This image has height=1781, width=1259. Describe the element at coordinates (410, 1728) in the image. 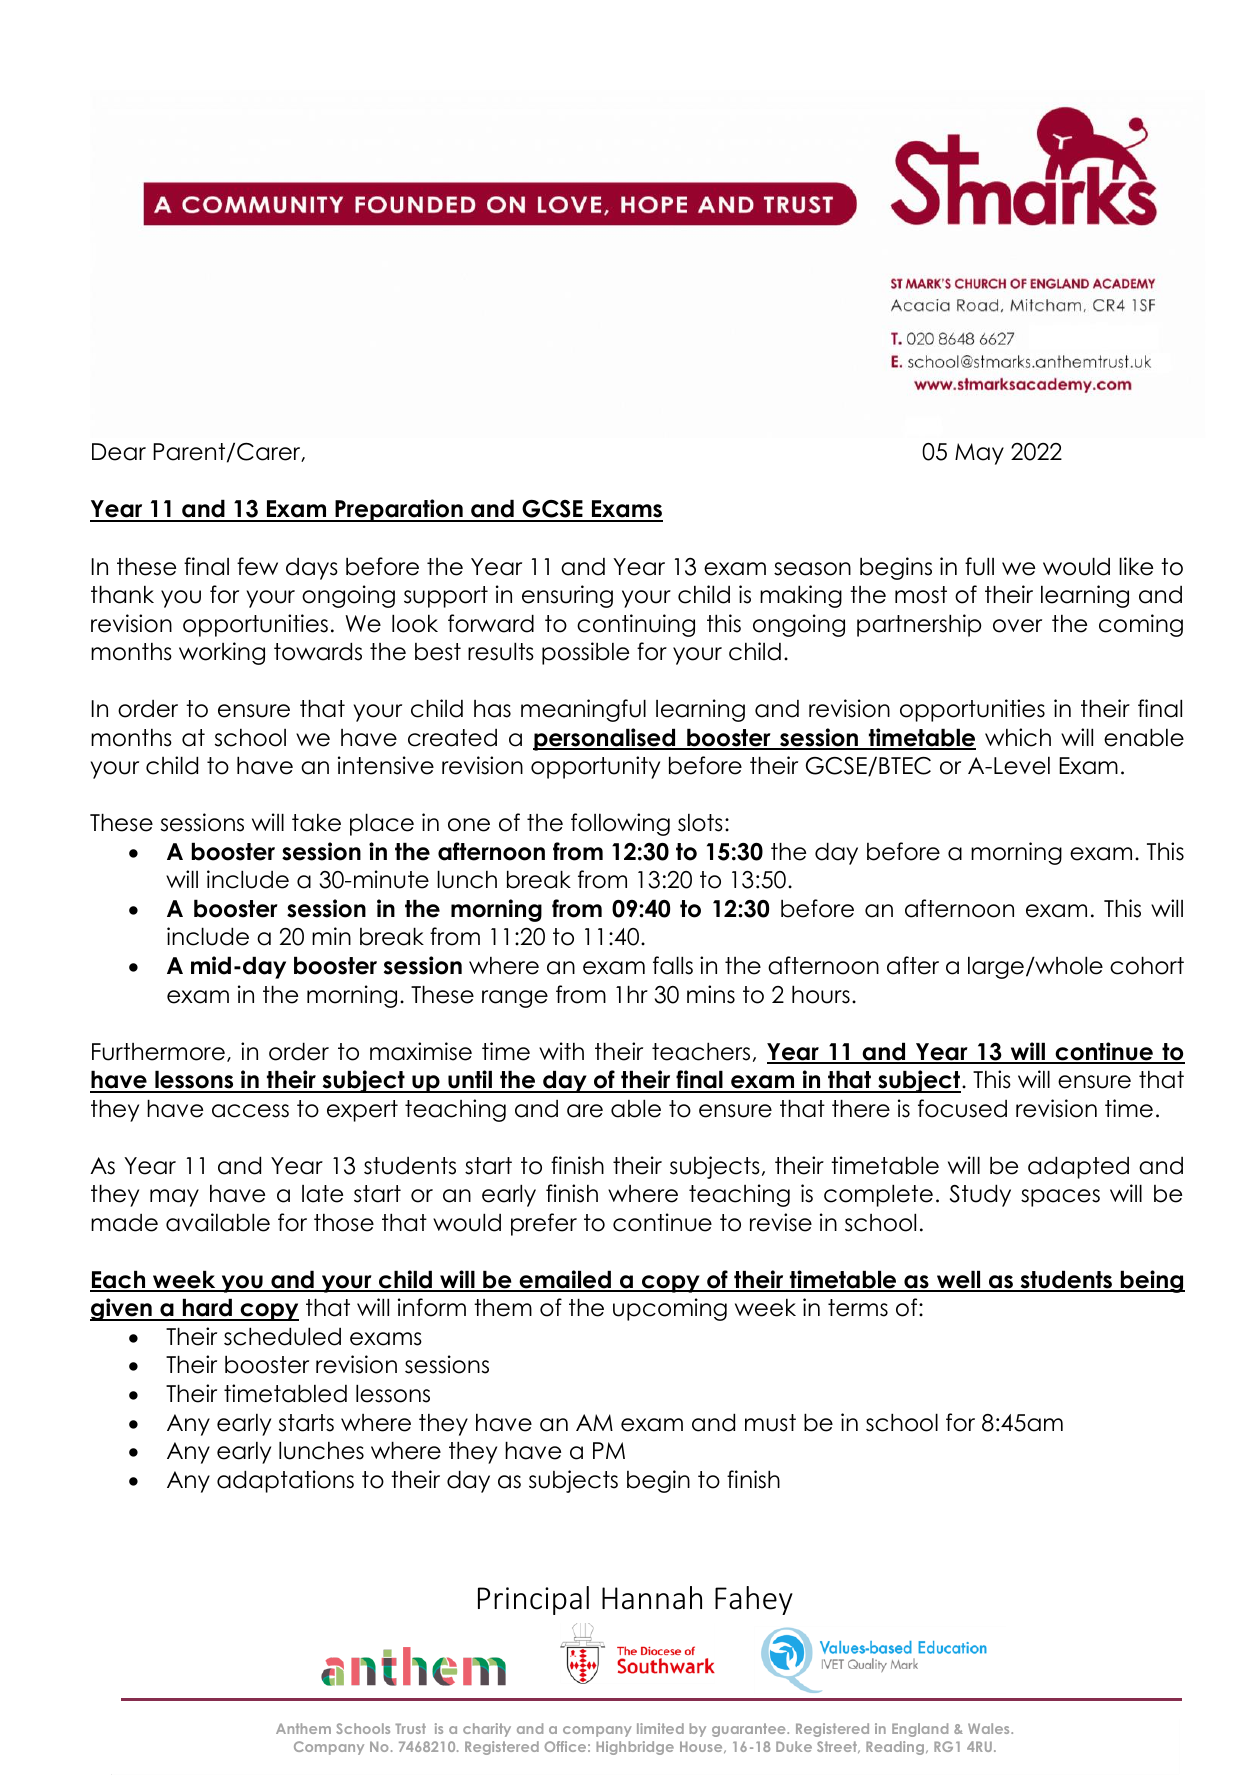

I see `Trust` at that location.
